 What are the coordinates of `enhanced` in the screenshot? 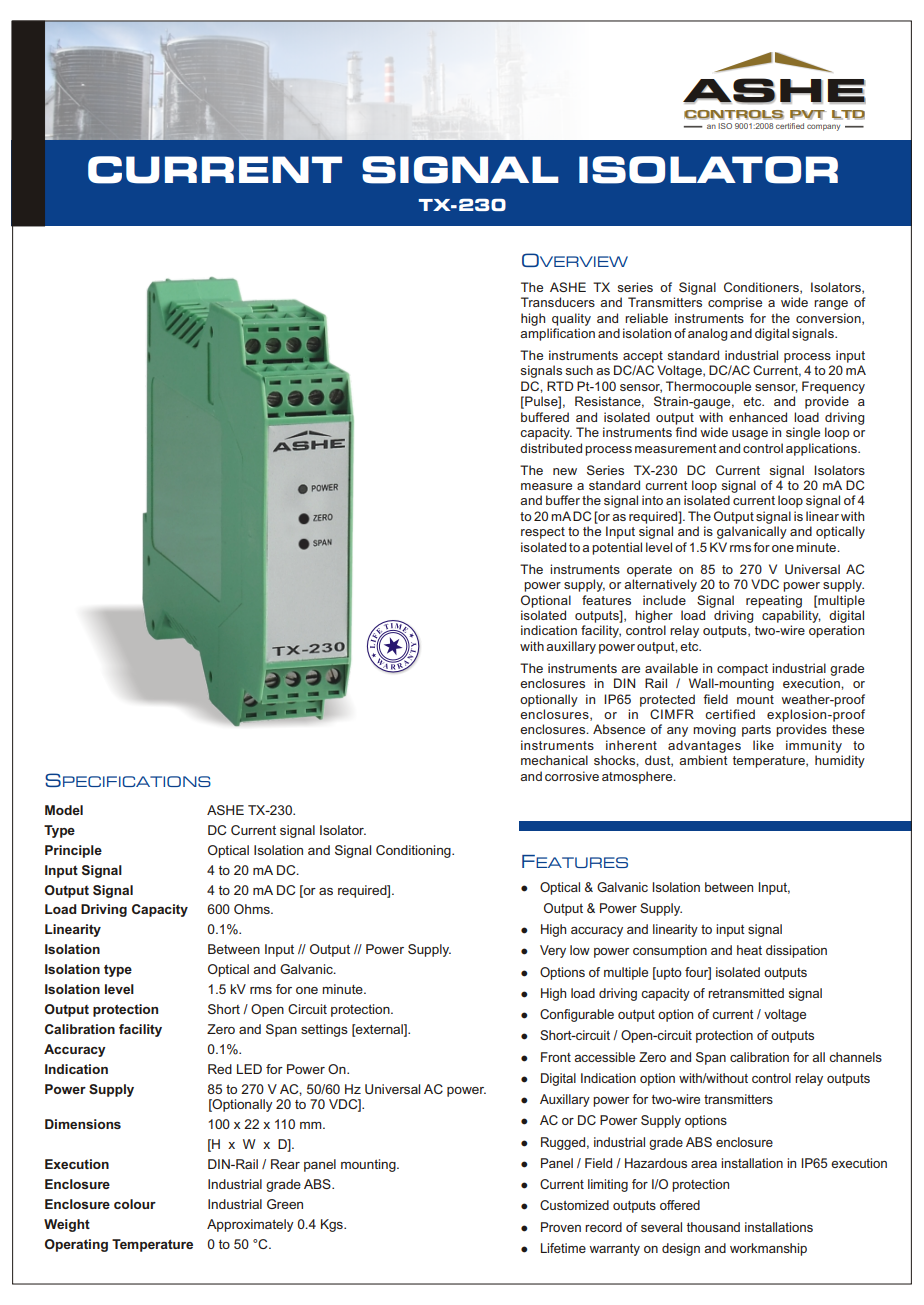 It's located at (758, 417).
